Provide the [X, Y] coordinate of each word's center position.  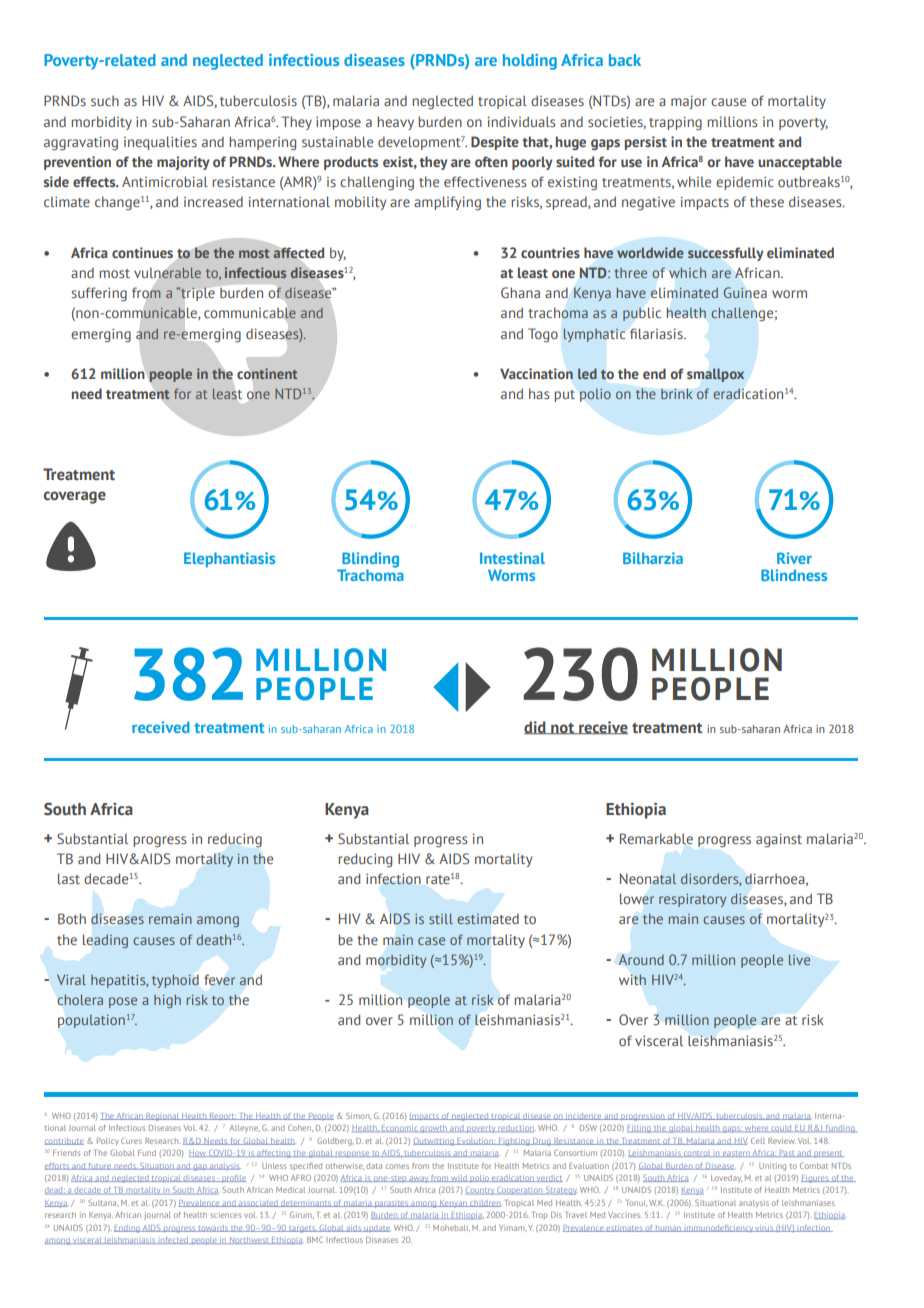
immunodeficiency [718, 1229]
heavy [395, 123]
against [779, 840]
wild [459, 1178]
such [105, 100]
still [441, 918]
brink [677, 394]
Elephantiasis [229, 559]
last [69, 878]
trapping [675, 123]
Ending [128, 1229]
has [539, 393]
